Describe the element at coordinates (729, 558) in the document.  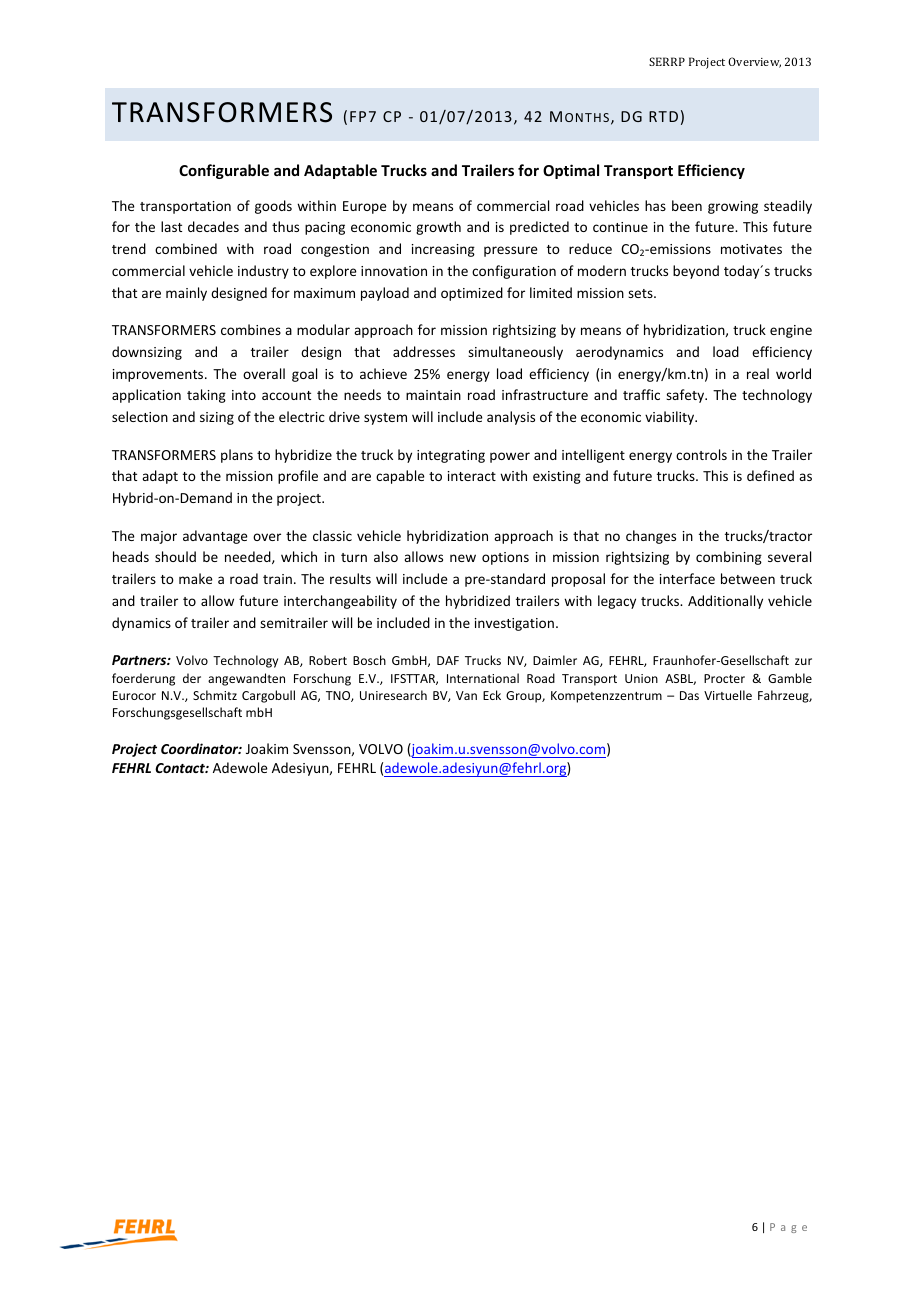
I see `combining` at that location.
